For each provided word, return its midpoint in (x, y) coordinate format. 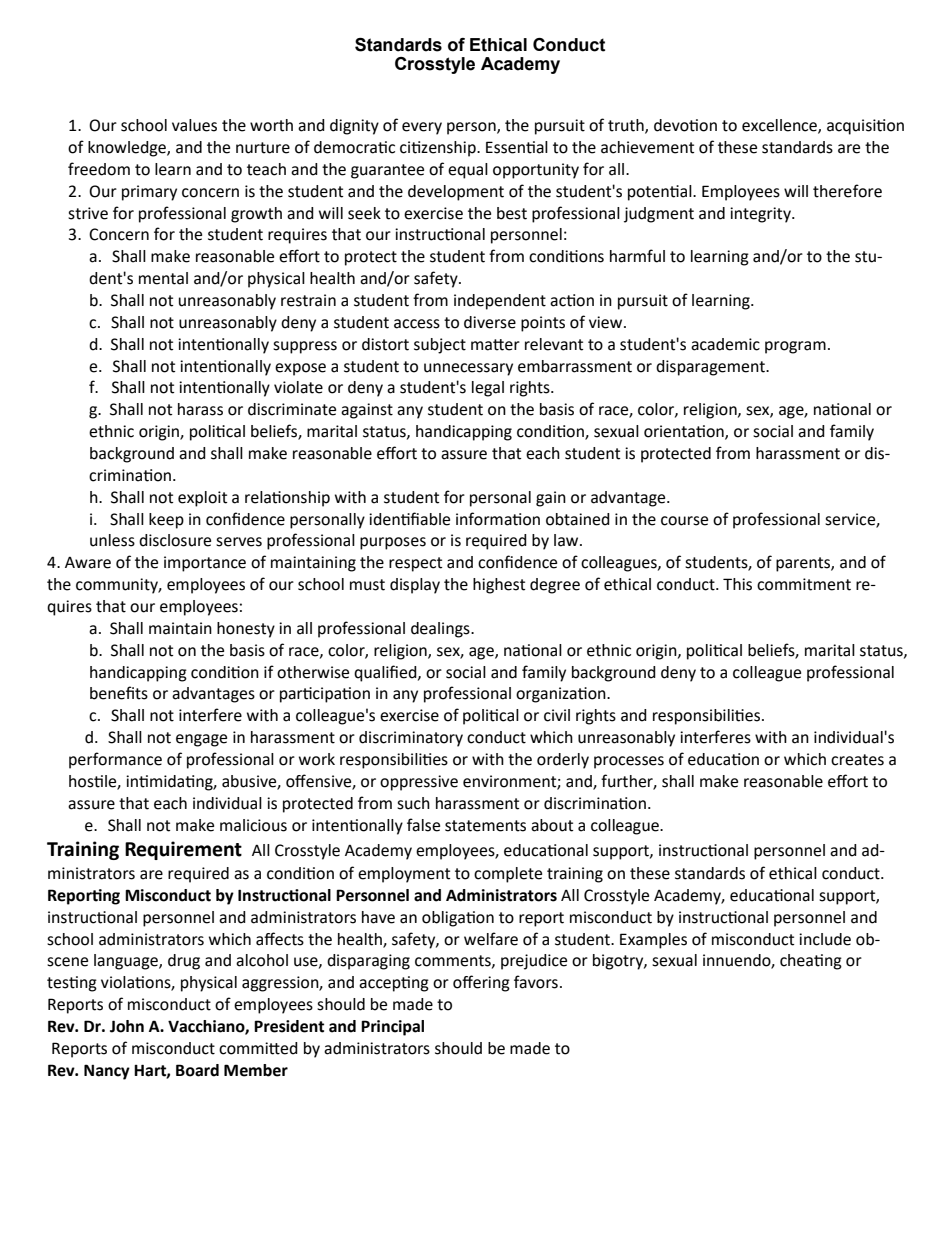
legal (488, 389)
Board (197, 1070)
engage (201, 740)
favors (536, 982)
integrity (761, 215)
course (684, 521)
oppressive (419, 783)
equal (468, 171)
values (194, 125)
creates (857, 760)
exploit (202, 499)
